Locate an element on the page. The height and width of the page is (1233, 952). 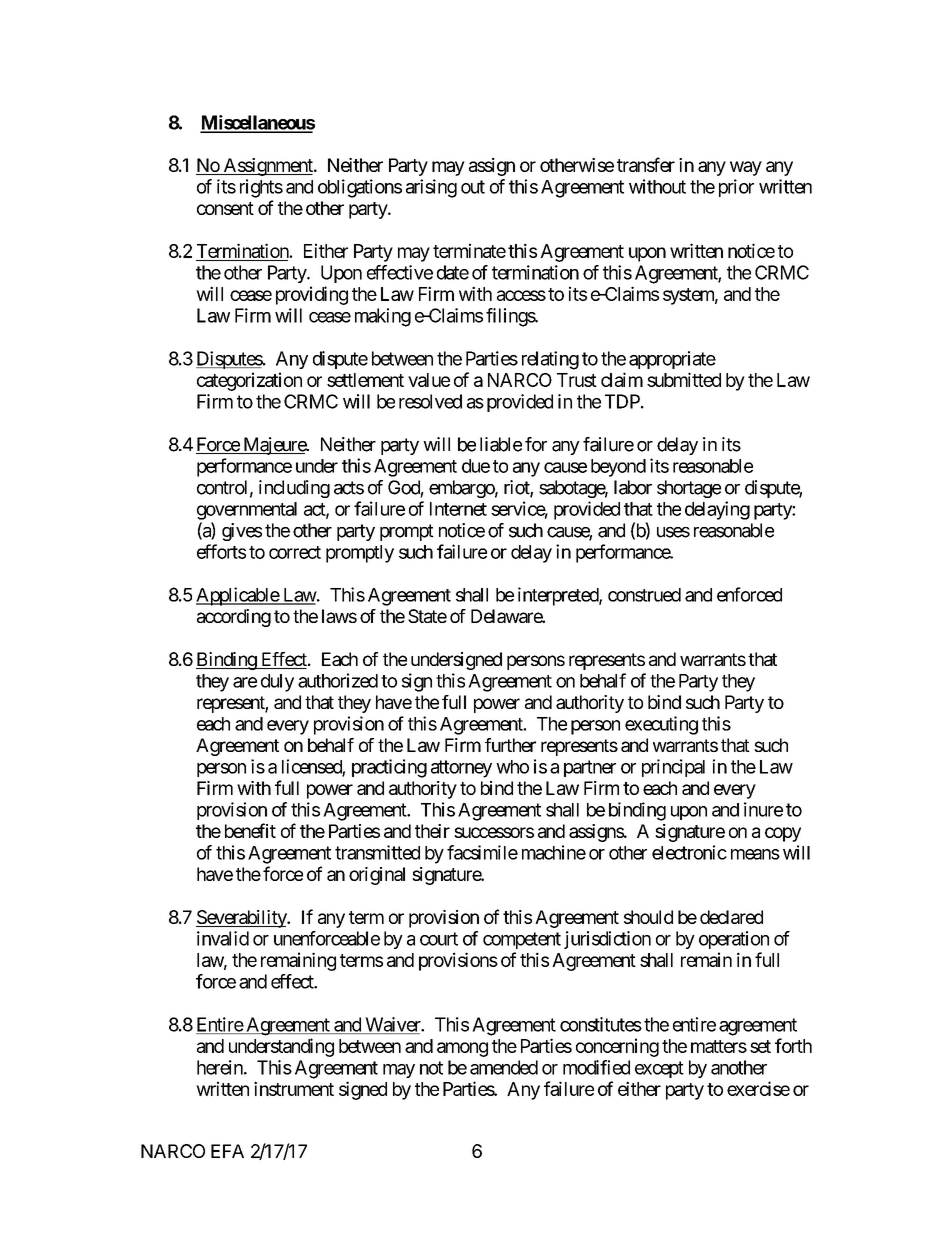
correct is located at coordinates (295, 552).
